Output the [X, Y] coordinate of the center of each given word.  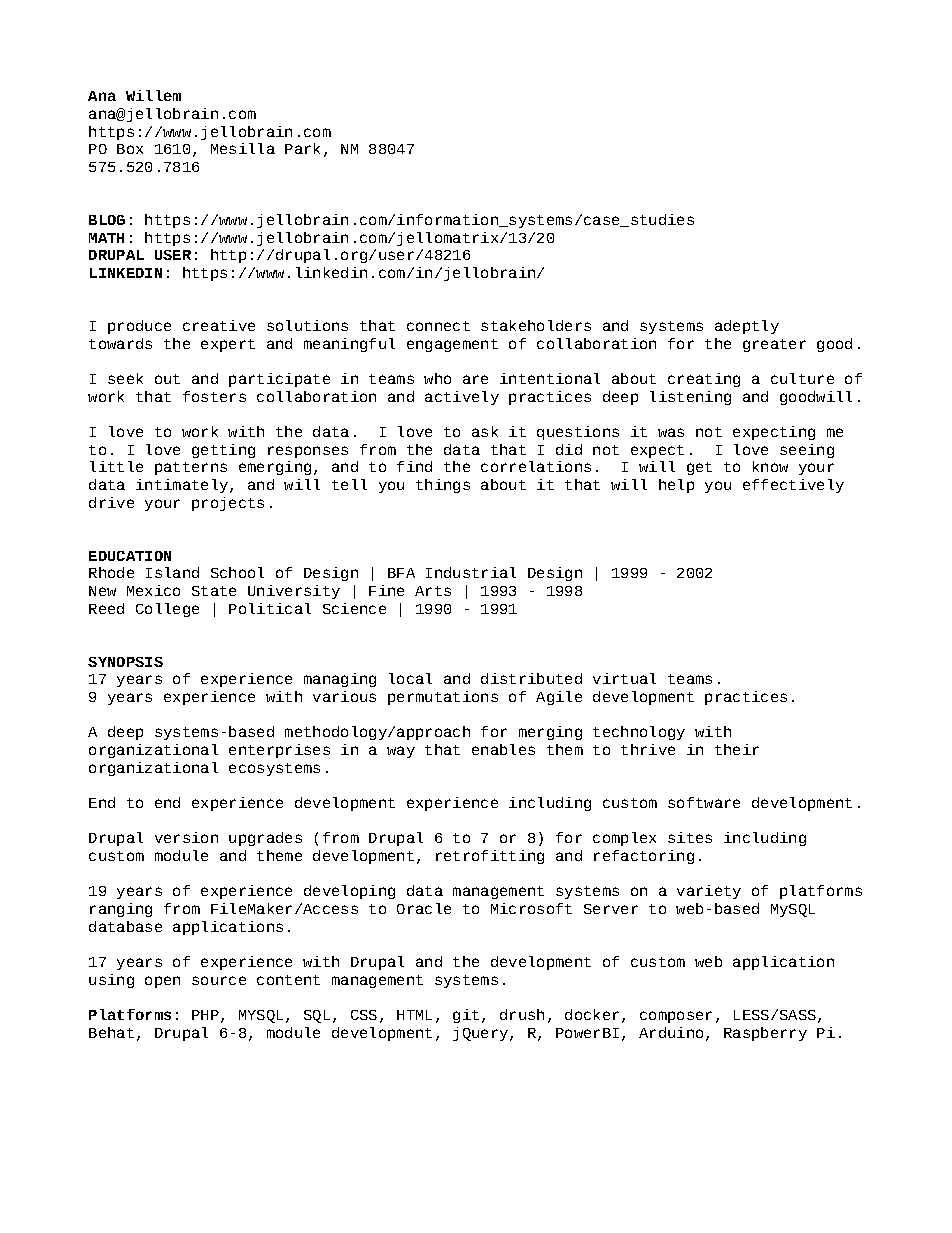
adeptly [747, 327]
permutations [443, 698]
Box [130, 149]
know [770, 466]
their [737, 749]
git [466, 1016]
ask [485, 431]
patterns [191, 468]
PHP [205, 1015]
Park [302, 148]
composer [676, 1017]
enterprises [279, 751]
